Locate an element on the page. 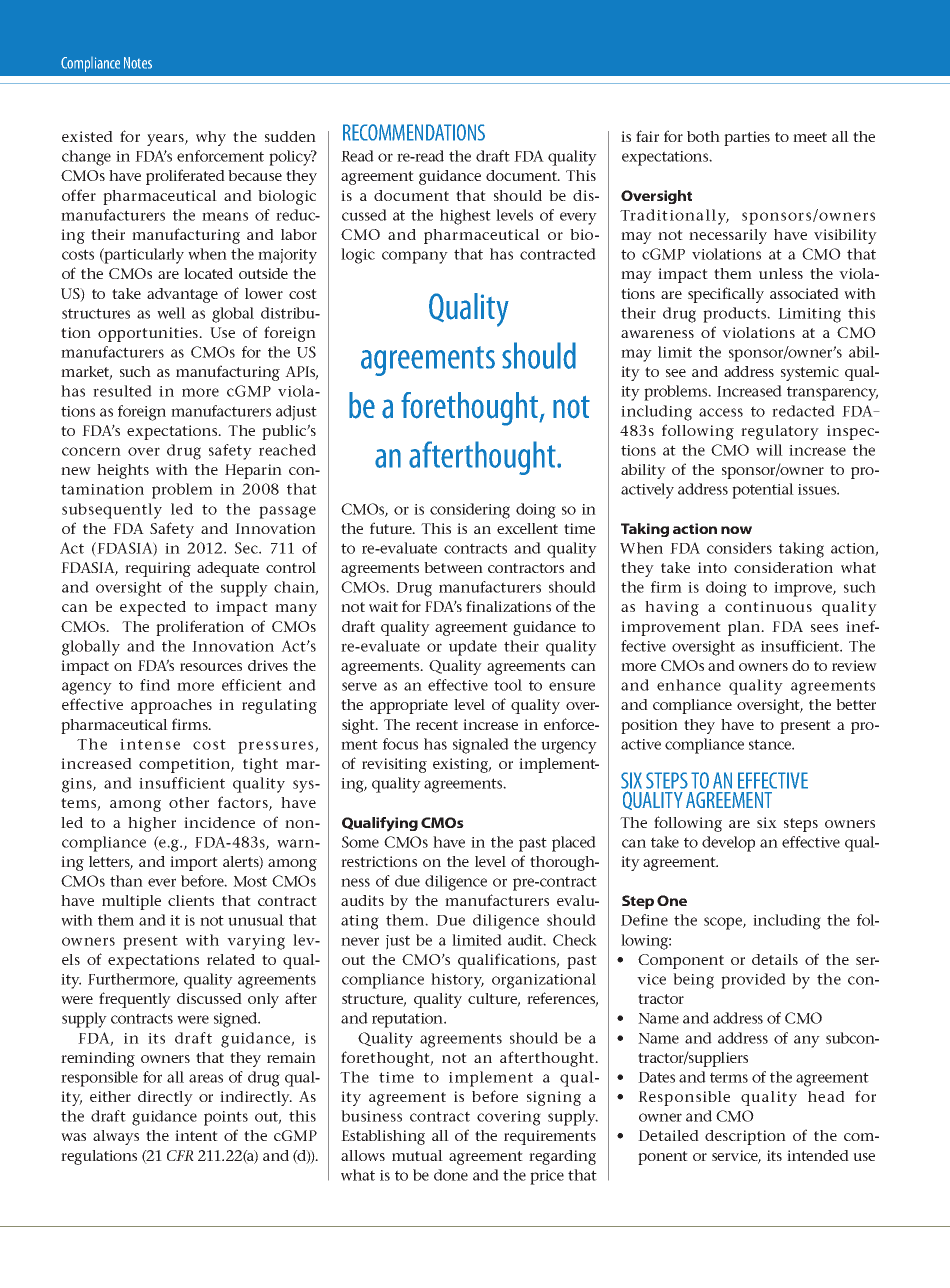 This document has width=950, height=1288. CFR is located at coordinates (180, 1155).
